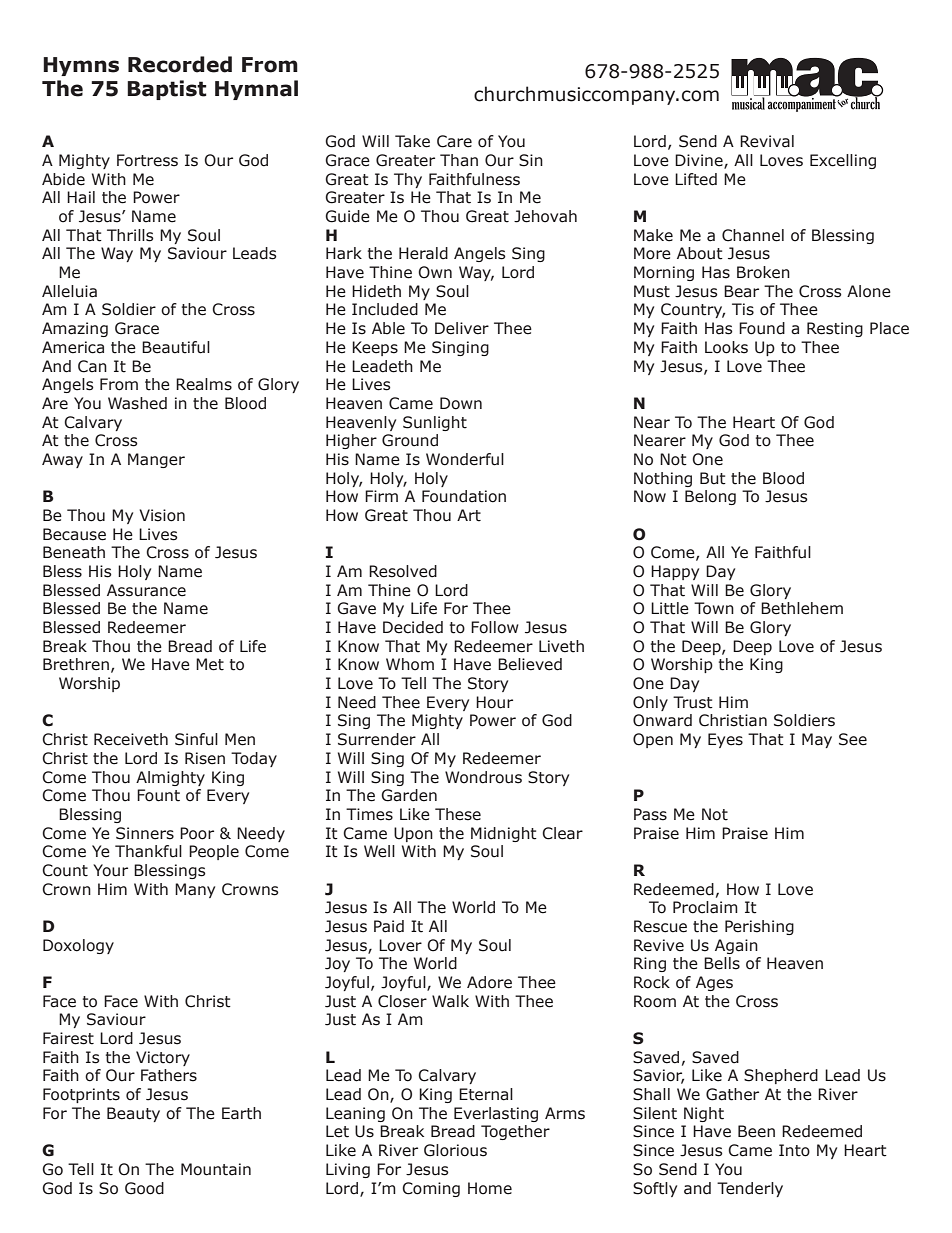 The width and height of the image is (952, 1233). I want to click on Manger, so click(156, 460).
